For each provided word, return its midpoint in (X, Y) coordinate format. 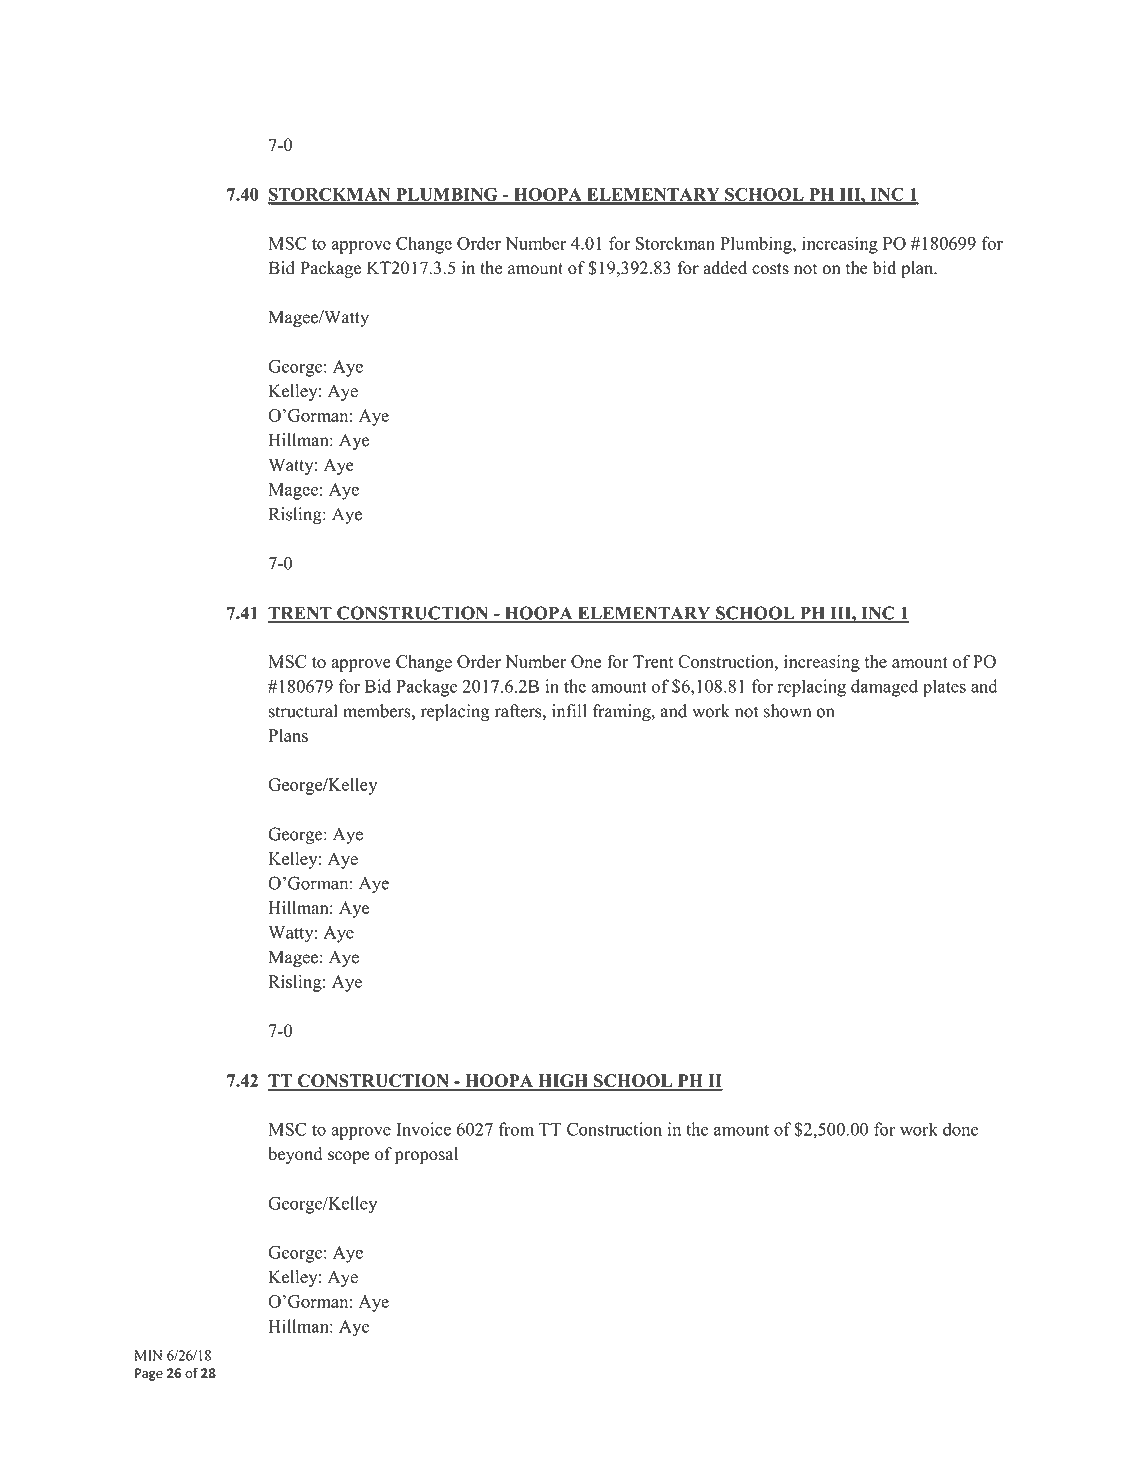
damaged (884, 688)
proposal (426, 1155)
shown (787, 711)
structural (303, 711)
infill (569, 711)
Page (149, 1374)
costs (770, 269)
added (725, 268)
